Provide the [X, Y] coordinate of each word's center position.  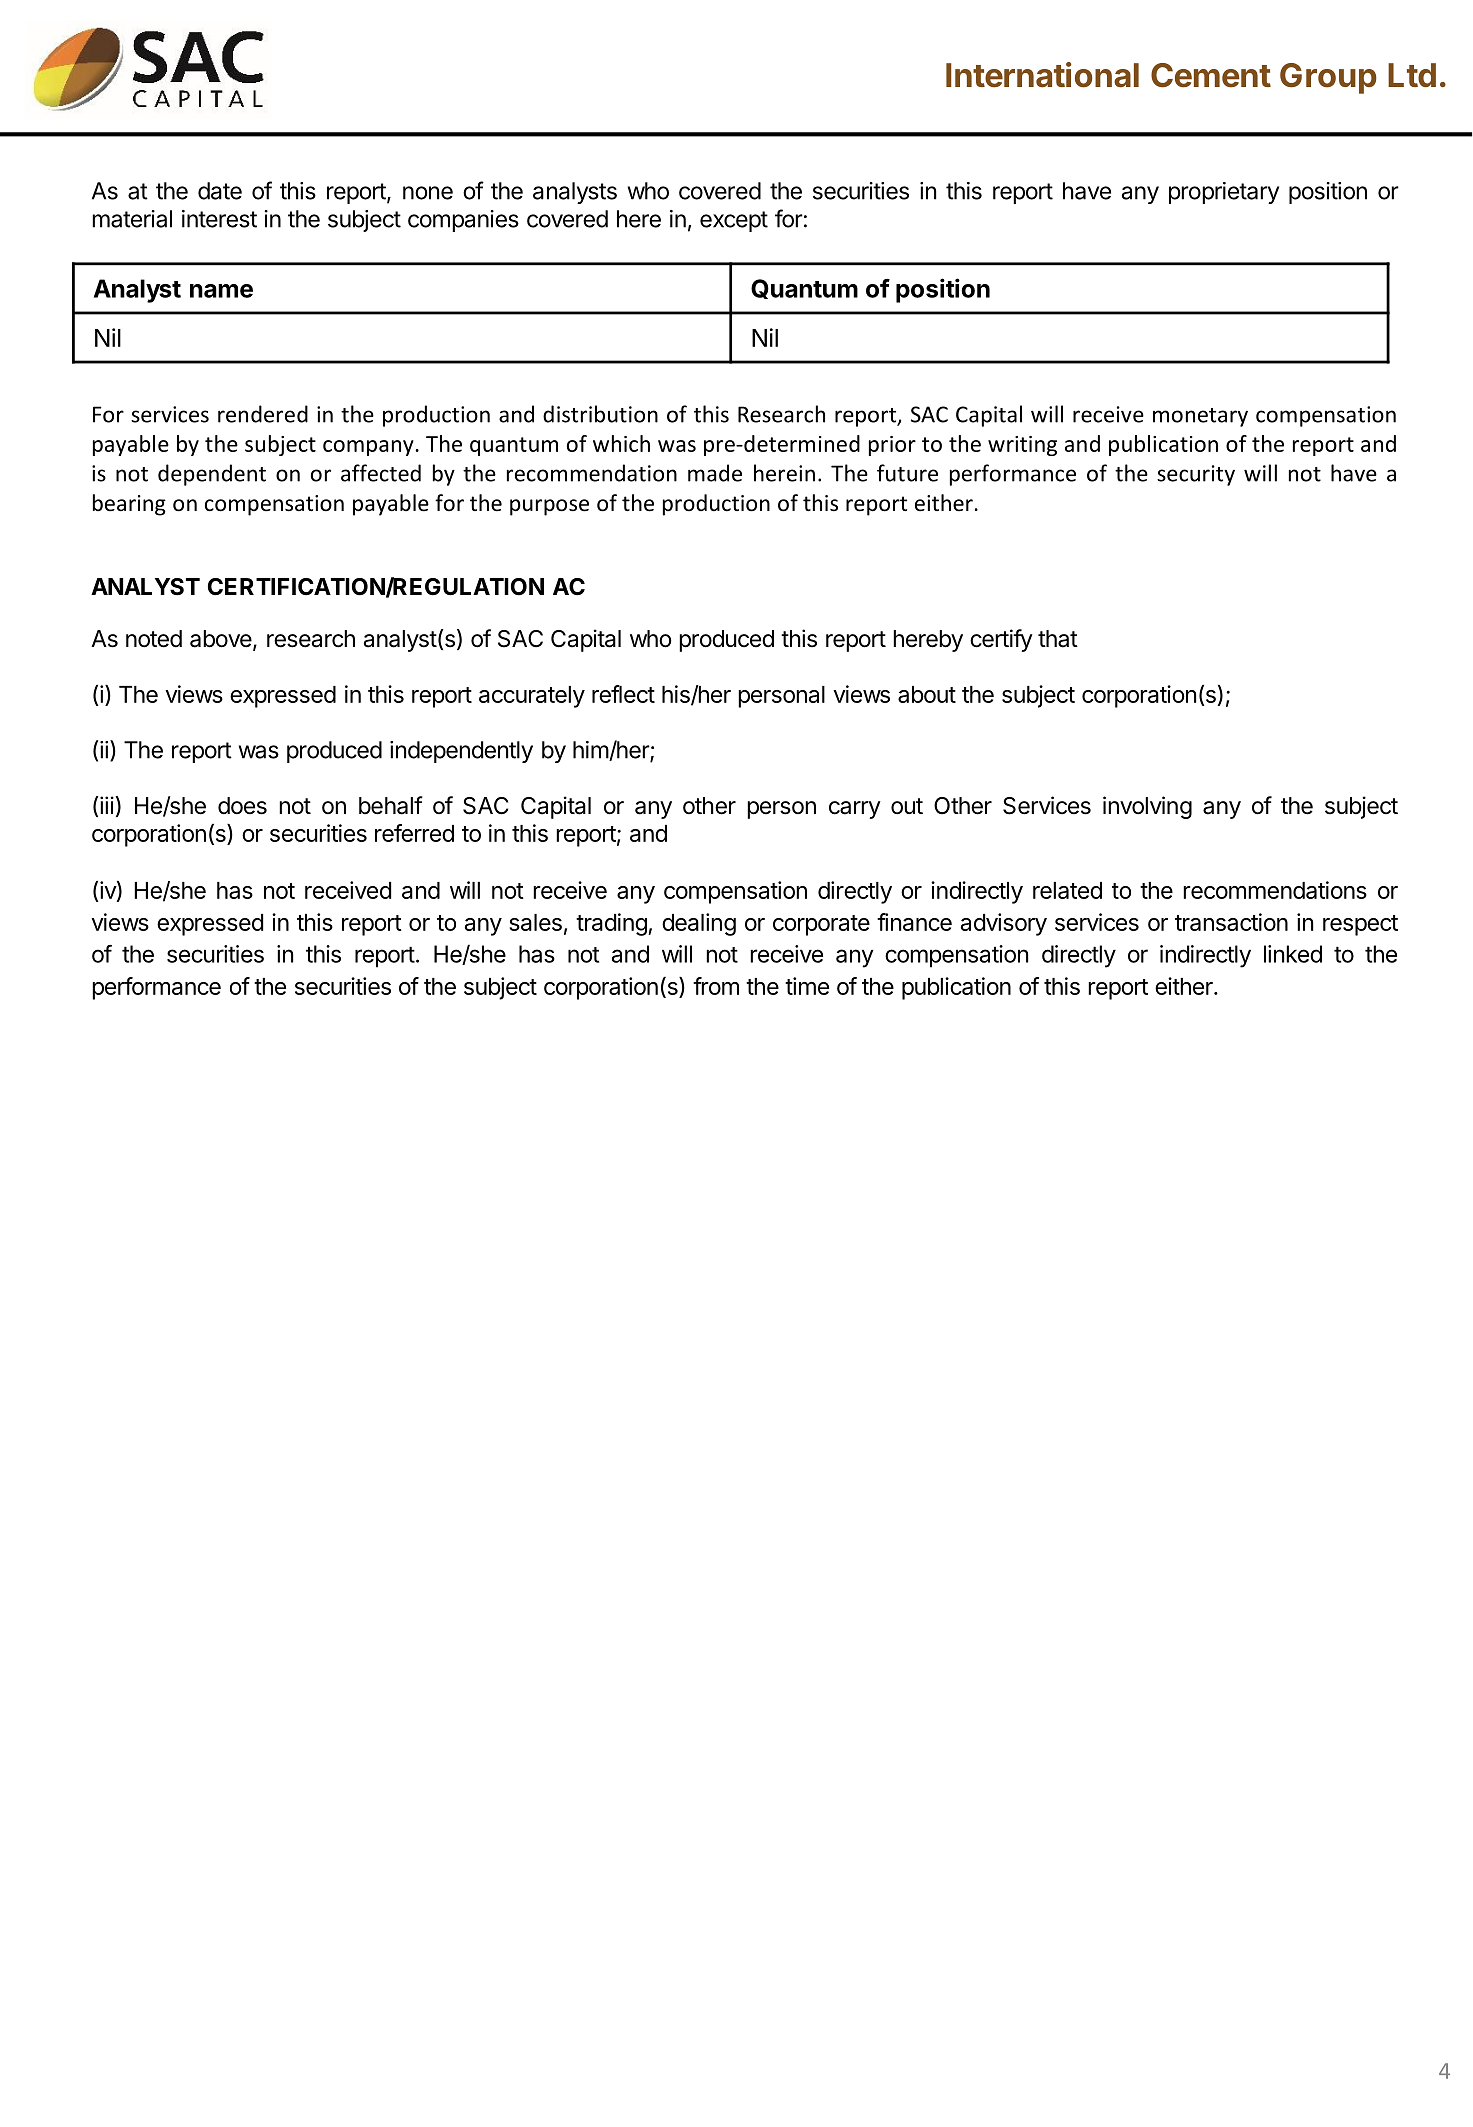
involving [1147, 807]
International [1042, 75]
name [221, 291]
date [220, 191]
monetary [1200, 417]
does [242, 806]
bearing [129, 505]
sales [535, 922]
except [734, 221]
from [716, 986]
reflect [623, 694]
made [715, 473]
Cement [1211, 75]
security [1196, 475]
